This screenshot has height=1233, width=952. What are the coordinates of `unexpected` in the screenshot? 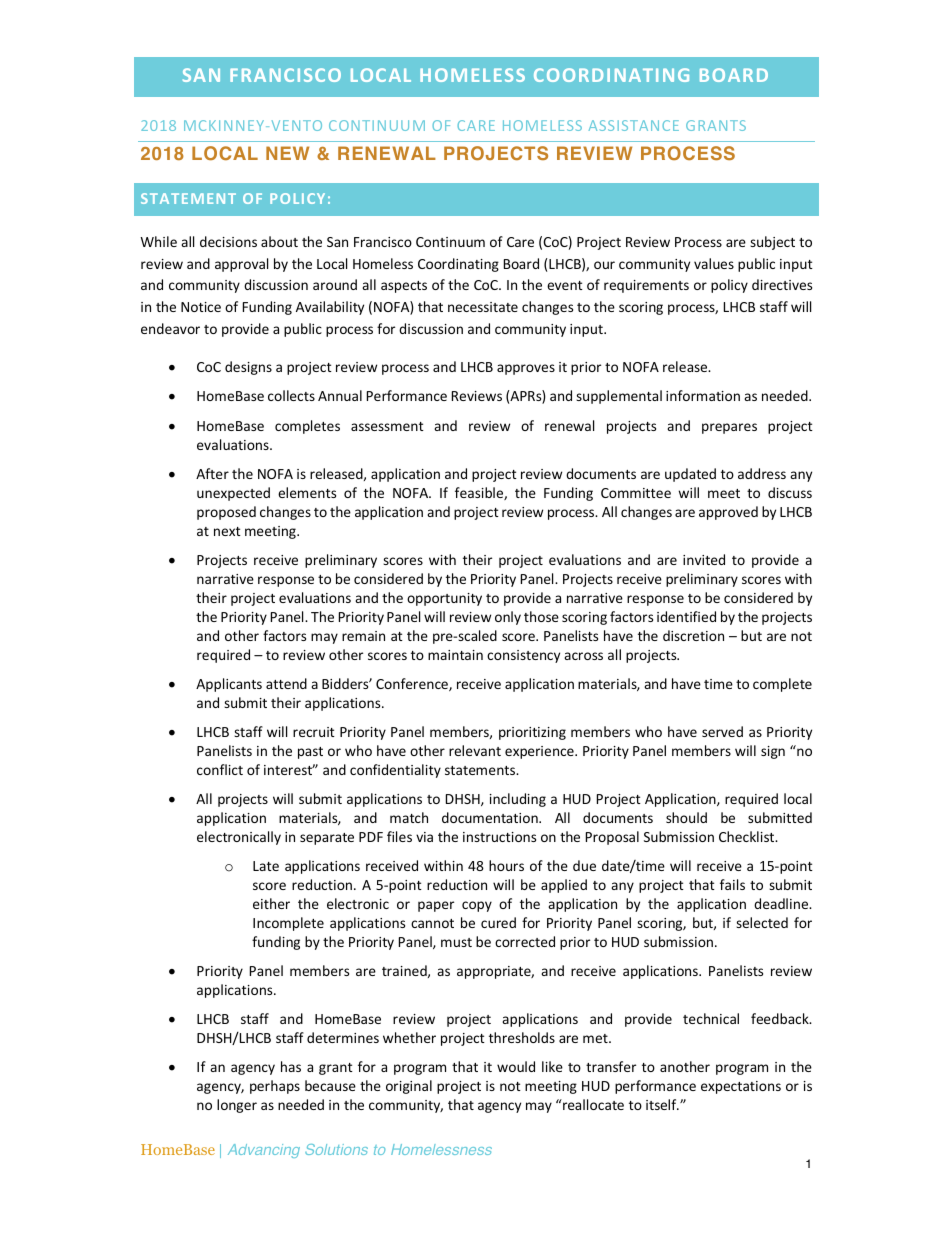 It's located at (233, 494).
